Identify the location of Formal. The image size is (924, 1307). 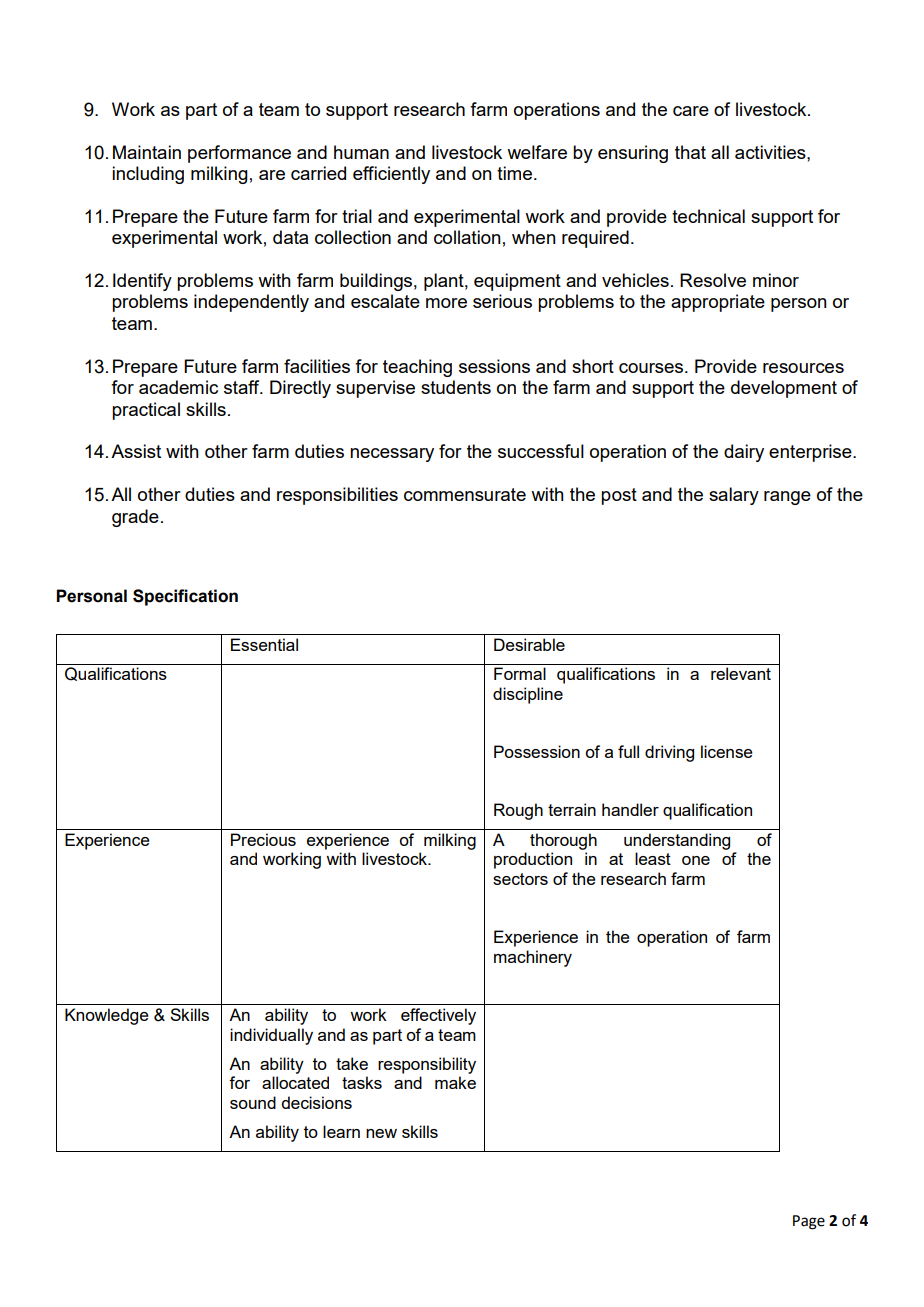
(520, 673).
